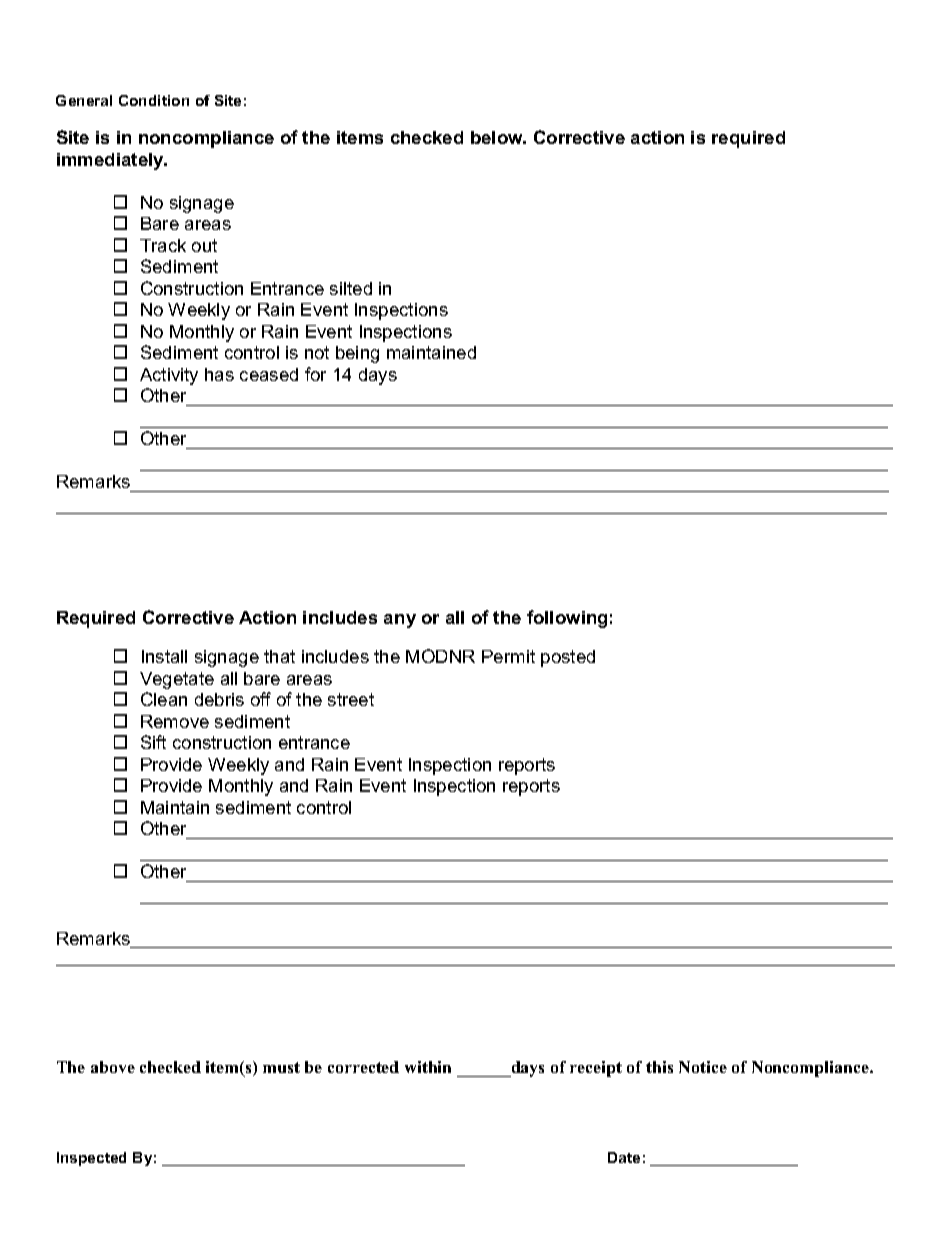 Image resolution: width=952 pixels, height=1233 pixels. I want to click on silted, so click(351, 288).
